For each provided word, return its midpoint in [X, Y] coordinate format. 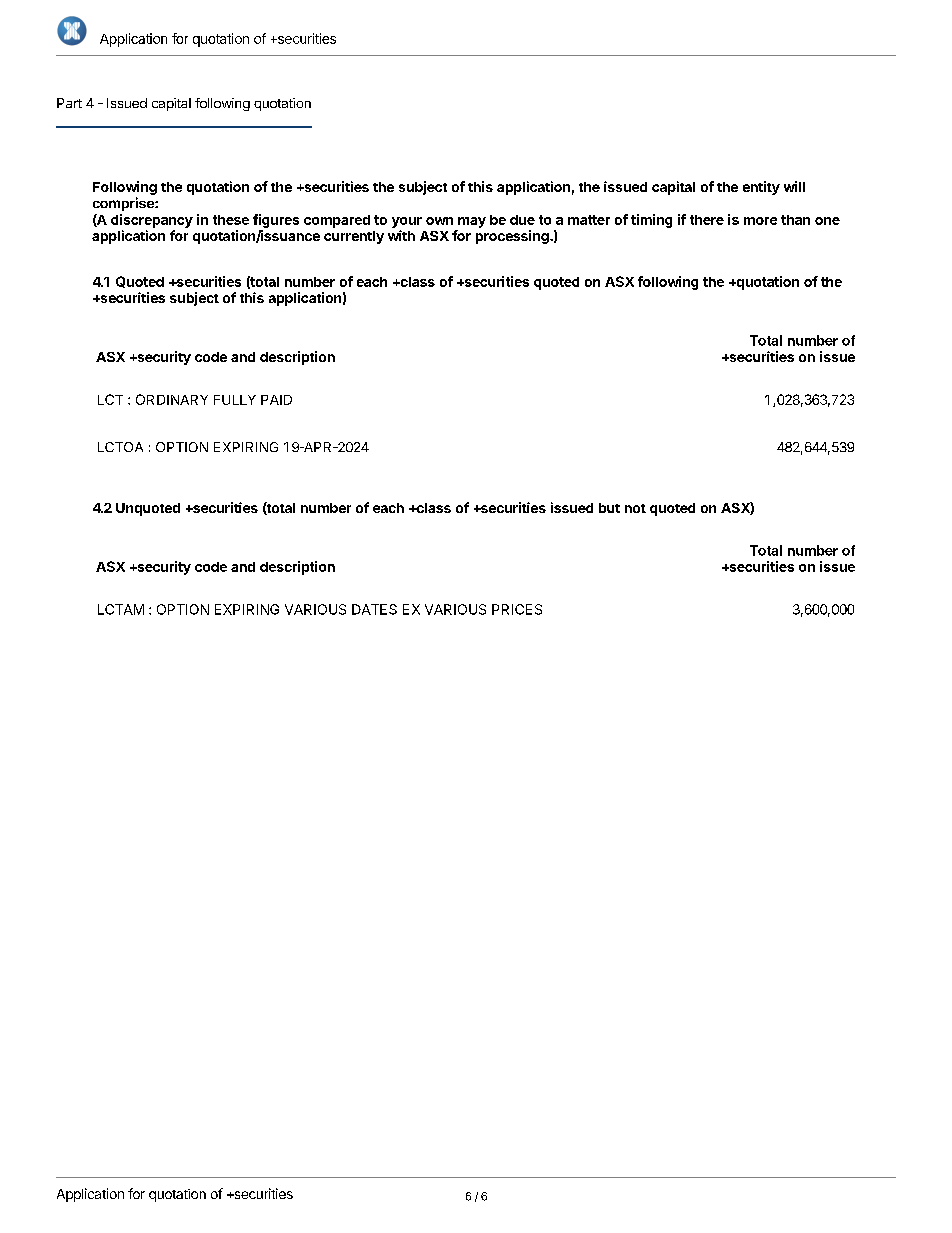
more [760, 221]
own [439, 221]
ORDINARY [172, 399]
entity [761, 188]
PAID [276, 400]
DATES [374, 609]
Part [69, 103]
